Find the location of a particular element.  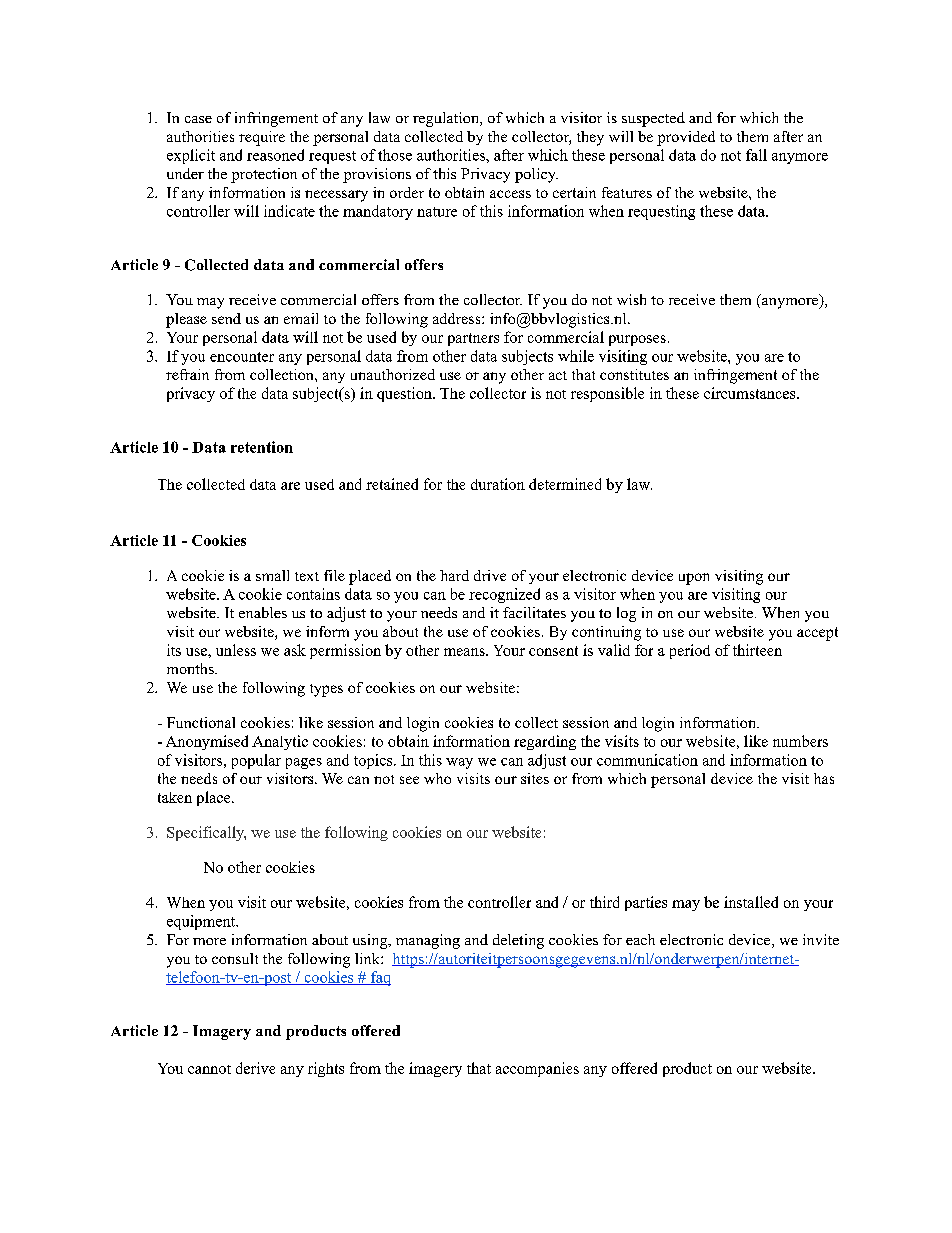

accompanies is located at coordinates (537, 1069).
